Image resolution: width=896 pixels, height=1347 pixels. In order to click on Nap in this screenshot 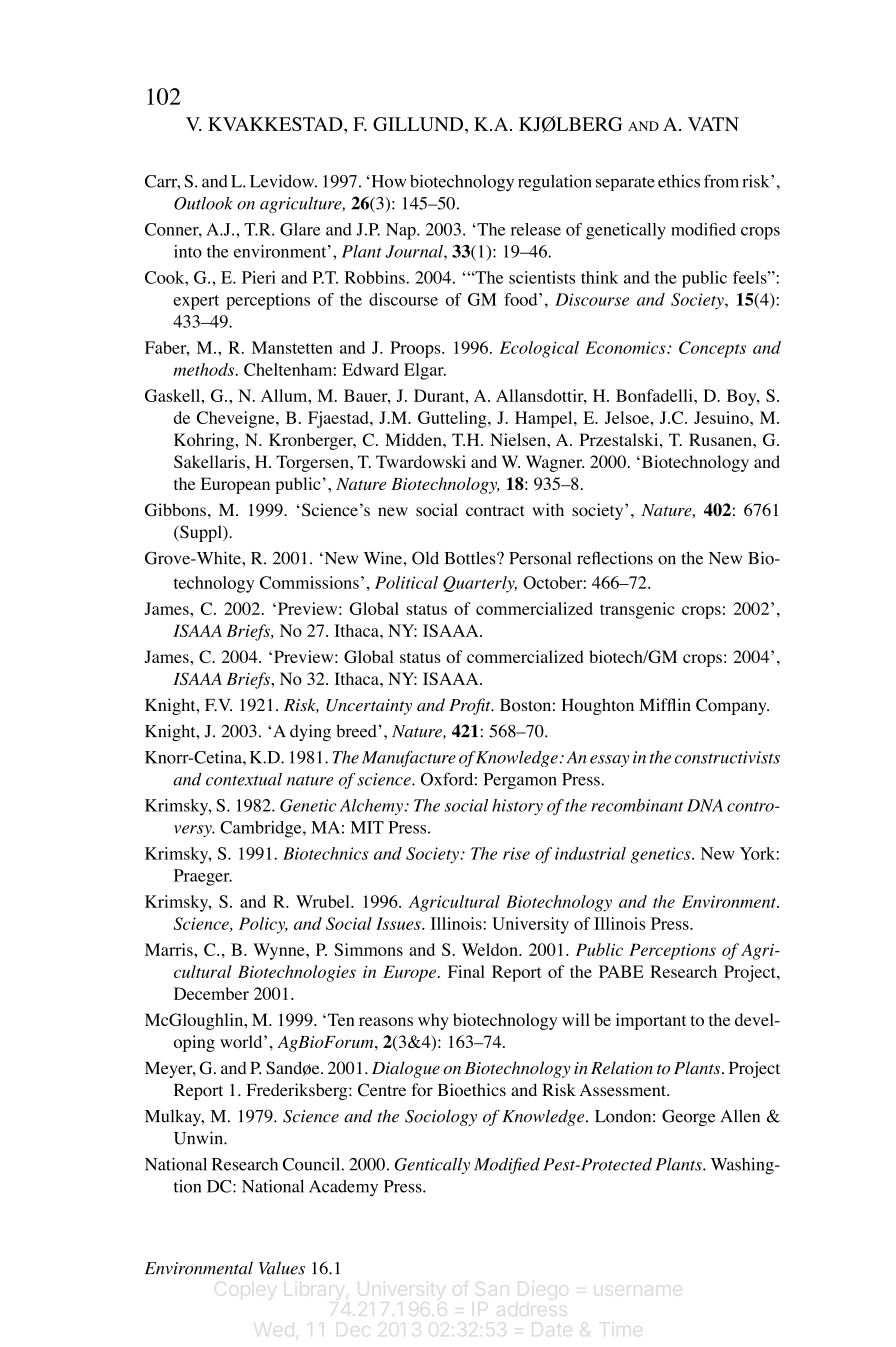, I will do `click(402, 231)`.
